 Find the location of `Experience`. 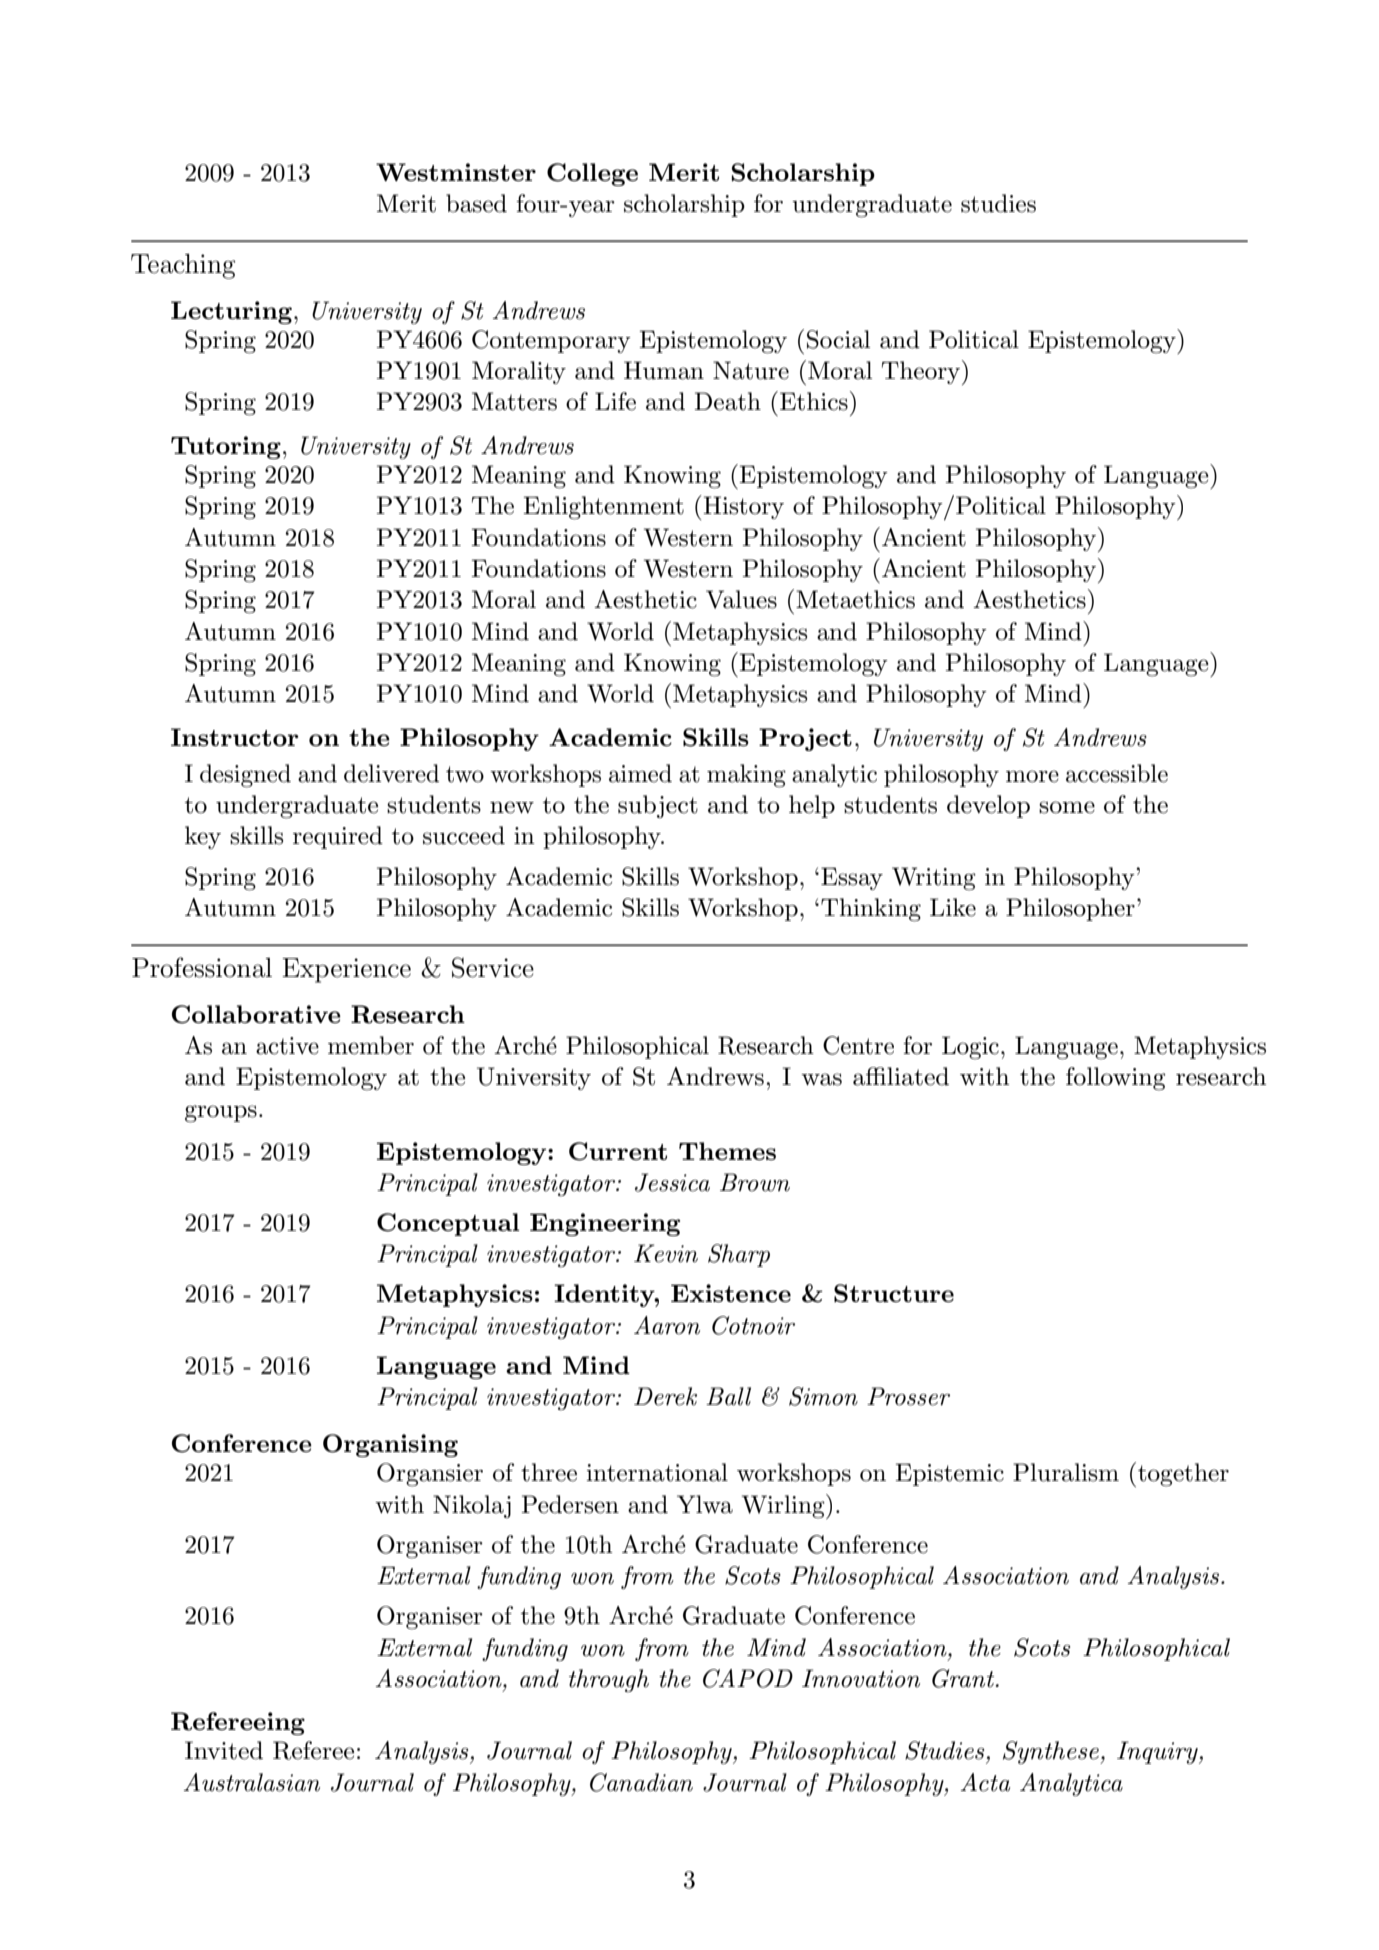

Experience is located at coordinates (346, 970).
